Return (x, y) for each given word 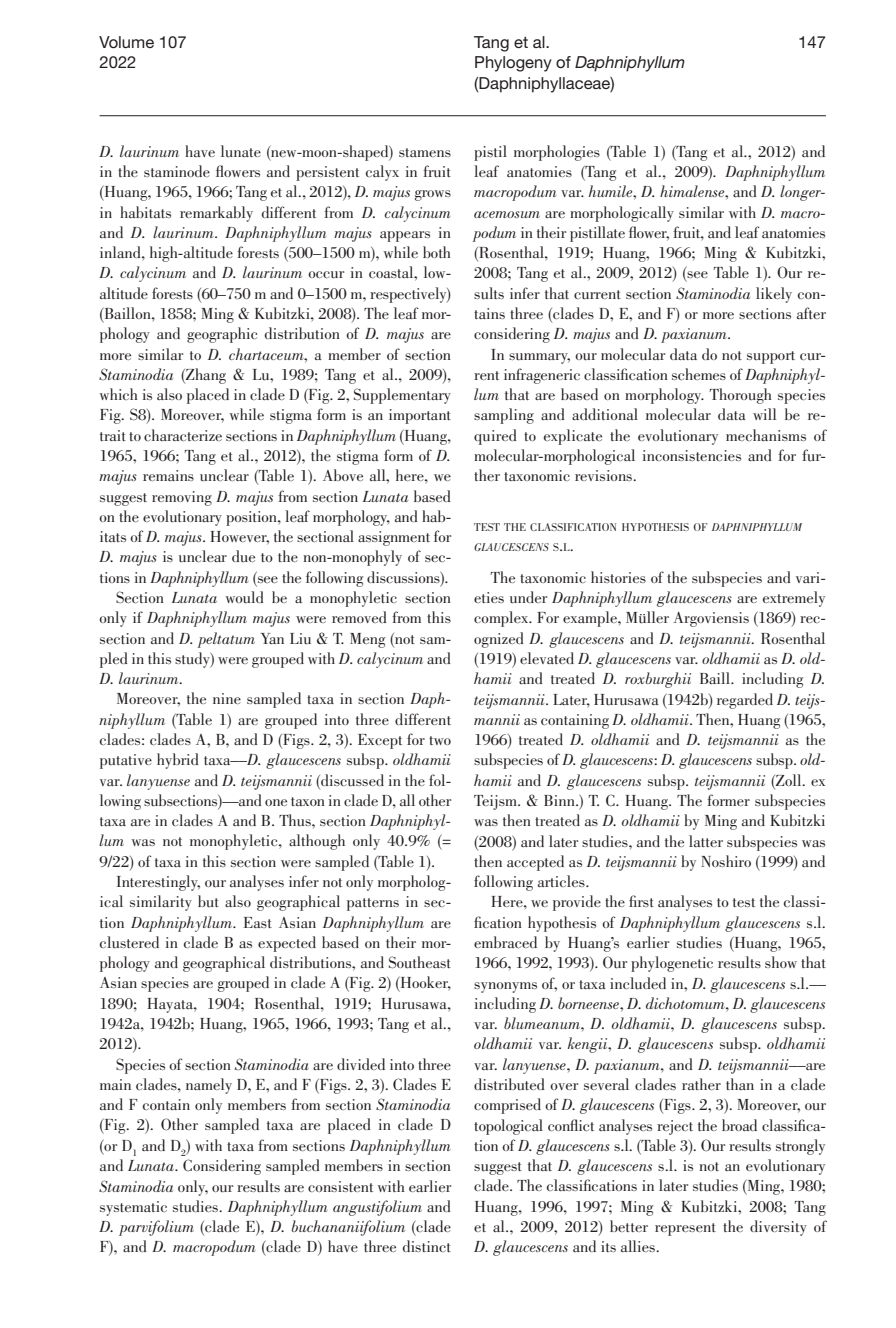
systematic (133, 1208)
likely (774, 295)
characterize (183, 435)
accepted (535, 863)
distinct (426, 1246)
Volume (126, 42)
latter (706, 841)
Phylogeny (513, 64)
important (420, 416)
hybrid (178, 761)
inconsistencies (692, 455)
